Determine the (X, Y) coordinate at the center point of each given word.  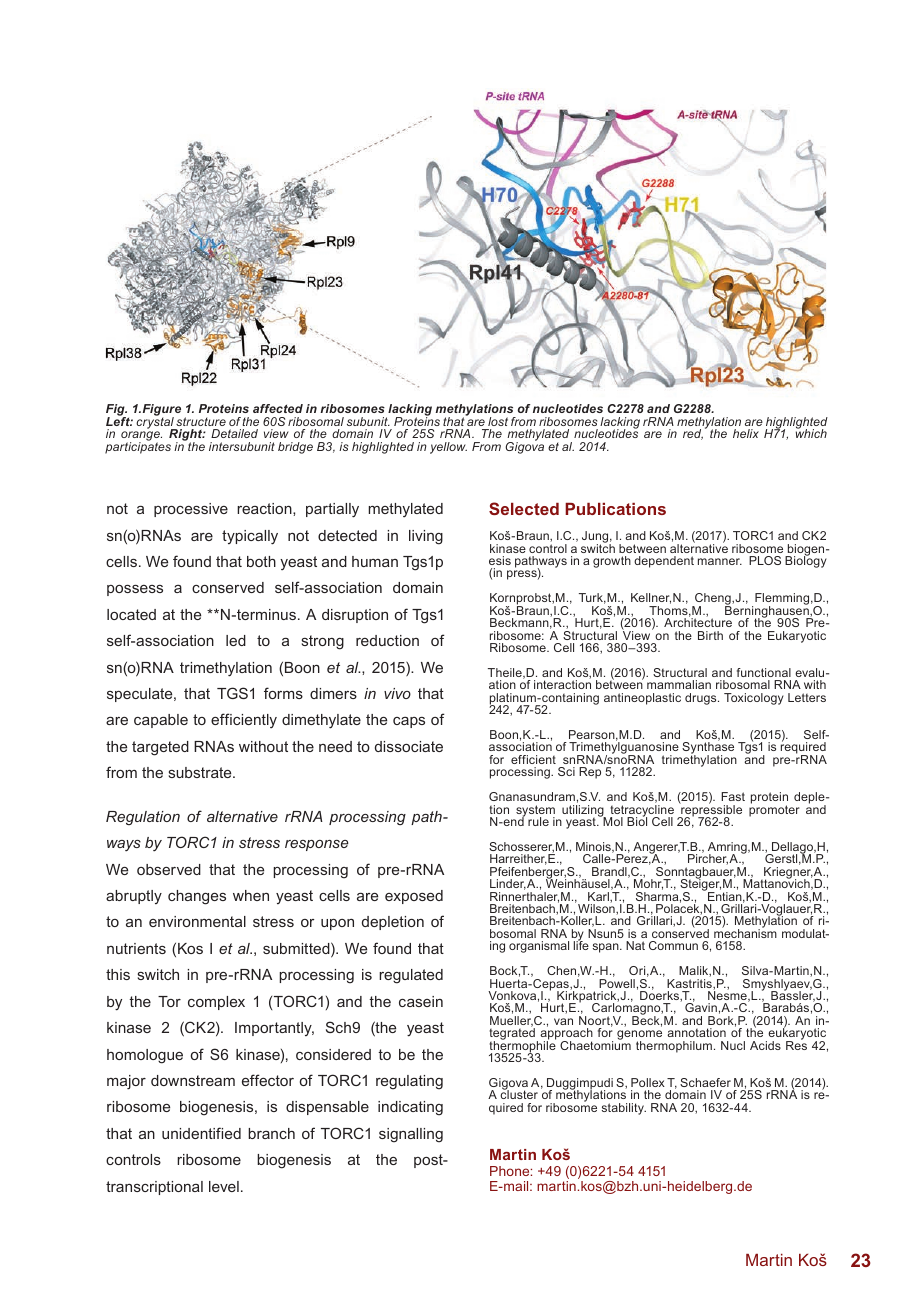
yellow (448, 448)
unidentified (201, 1133)
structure (201, 421)
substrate (201, 772)
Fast (733, 796)
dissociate (409, 746)
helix (746, 433)
